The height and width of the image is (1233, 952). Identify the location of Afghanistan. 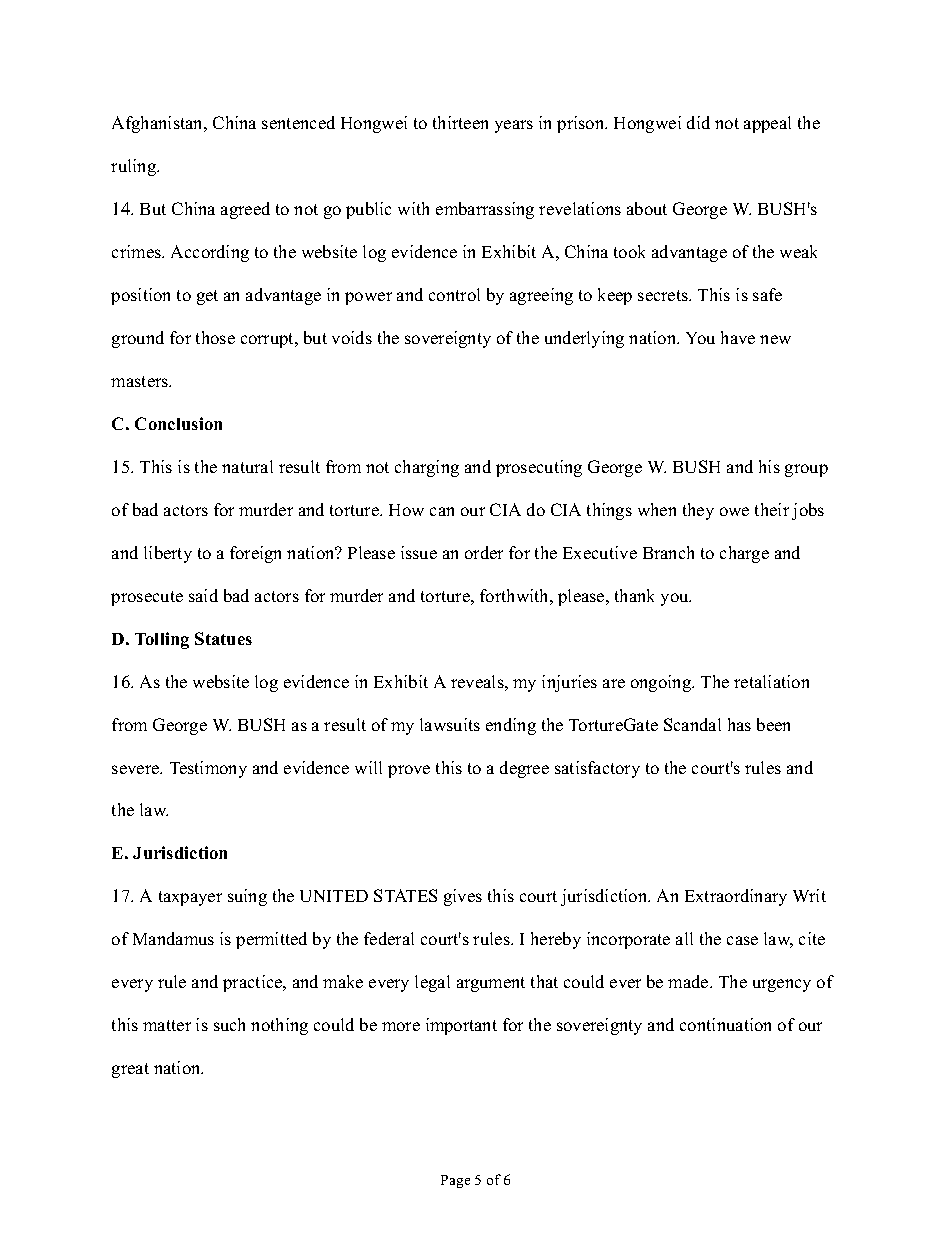
(159, 124).
